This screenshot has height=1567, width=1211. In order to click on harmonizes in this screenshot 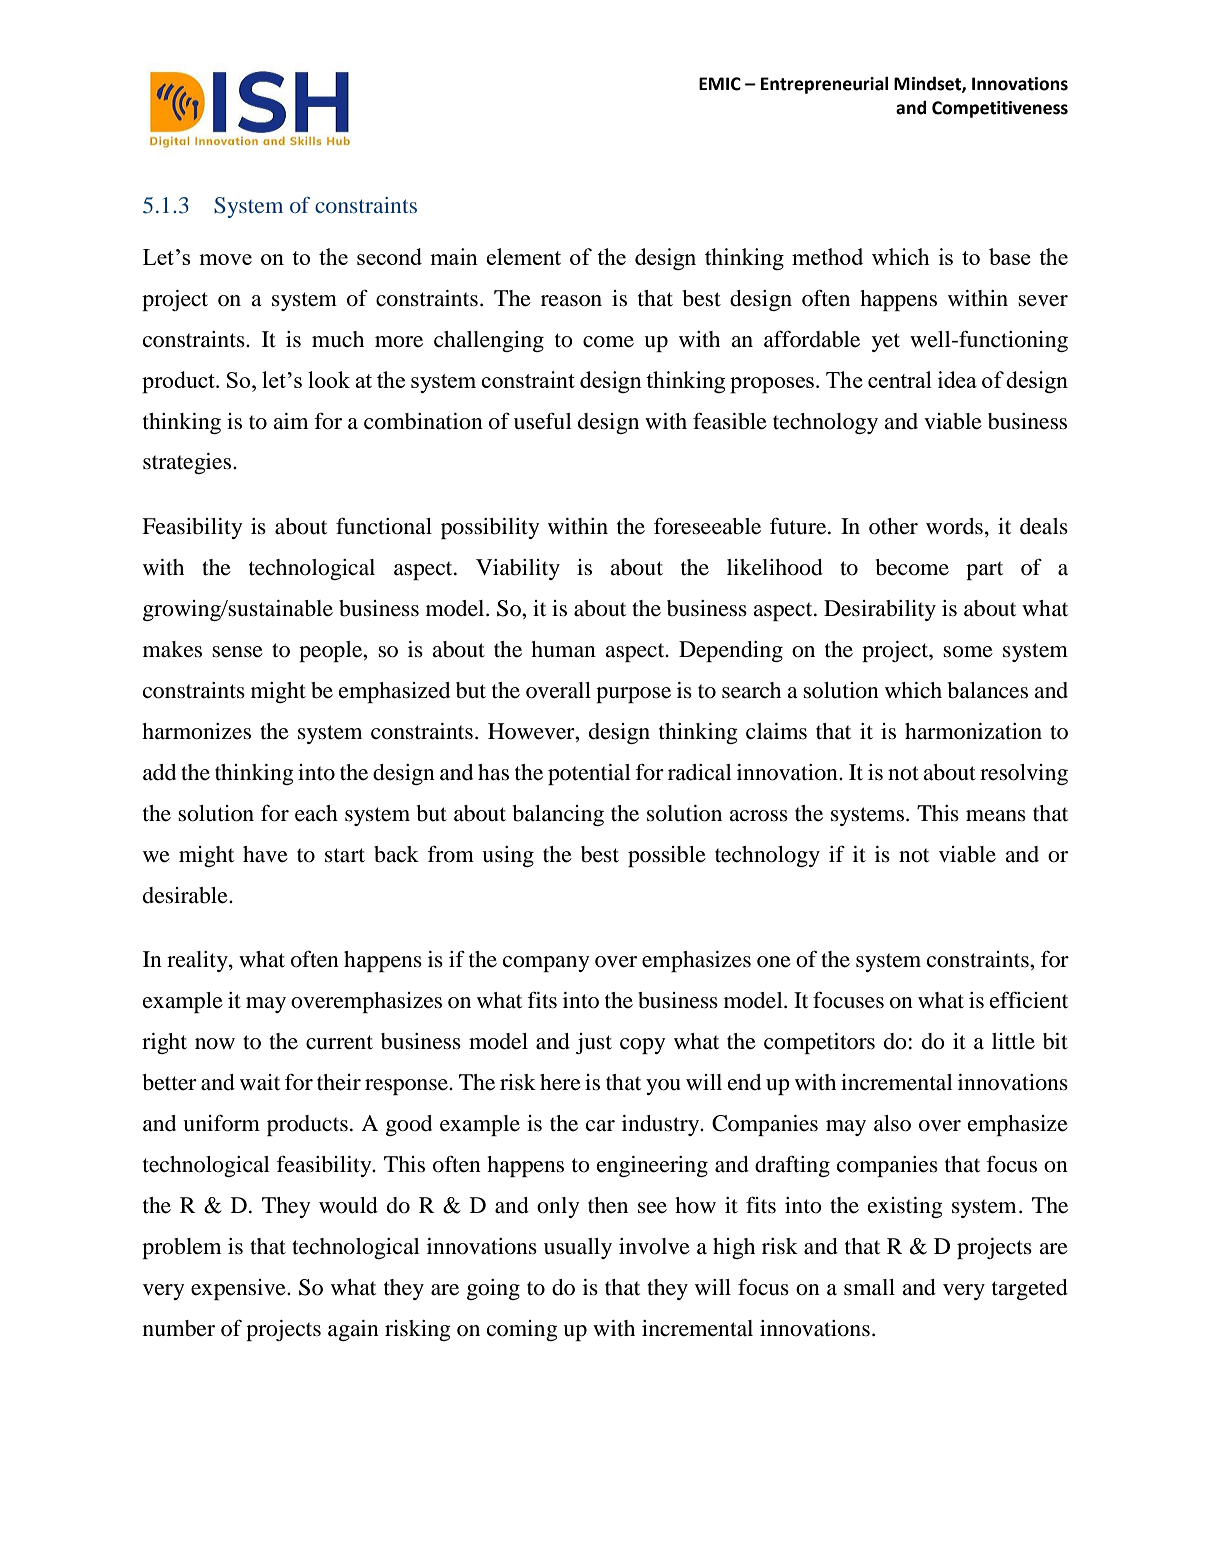, I will do `click(196, 731)`.
